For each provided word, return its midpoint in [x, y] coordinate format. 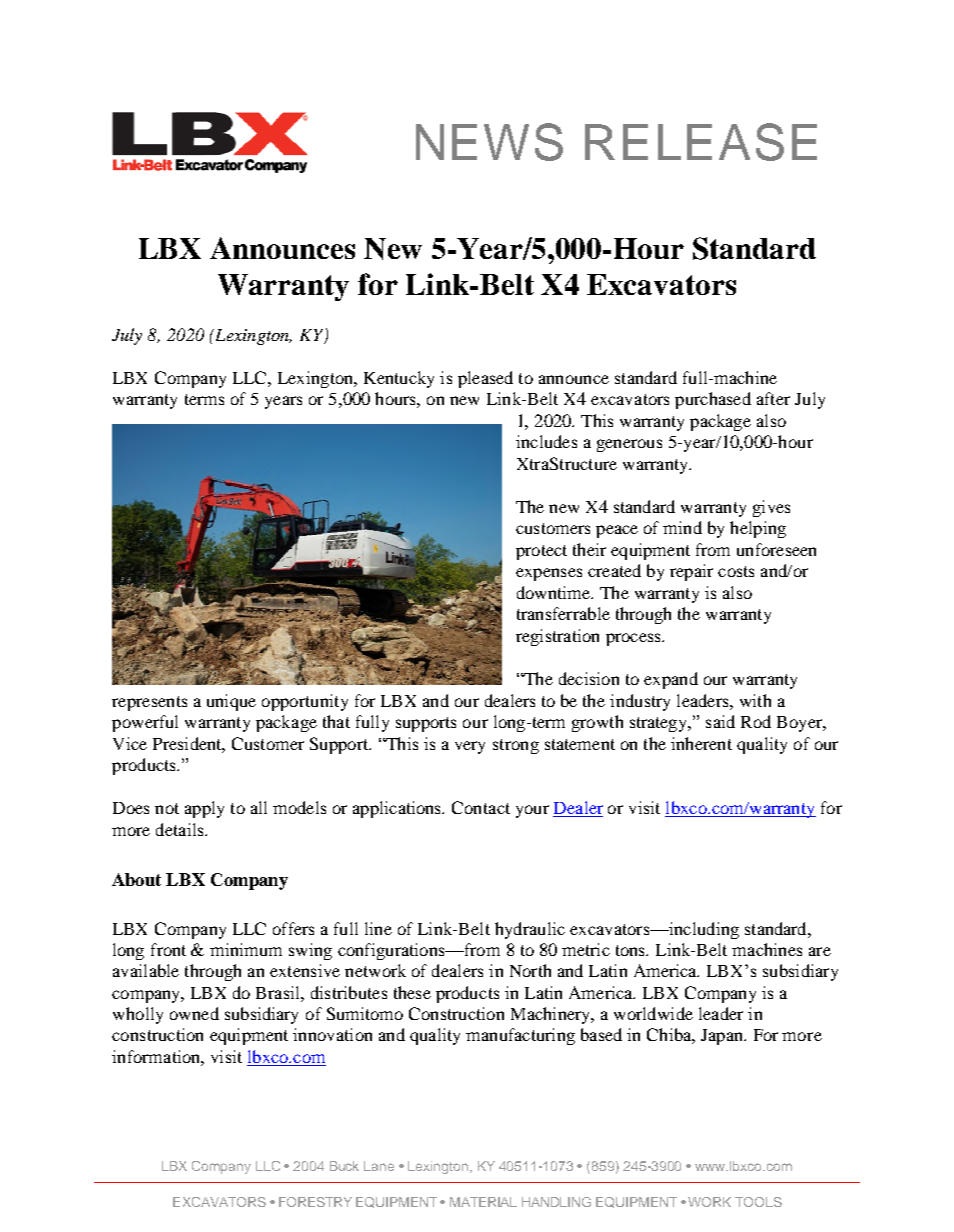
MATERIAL [483, 1202]
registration [557, 637]
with [755, 700]
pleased [485, 379]
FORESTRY [315, 1202]
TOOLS [758, 1202]
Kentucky [399, 379]
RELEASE [701, 142]
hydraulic [530, 930]
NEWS [489, 142]
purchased [713, 400]
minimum [246, 949]
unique [231, 702]
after [773, 398]
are [820, 951]
